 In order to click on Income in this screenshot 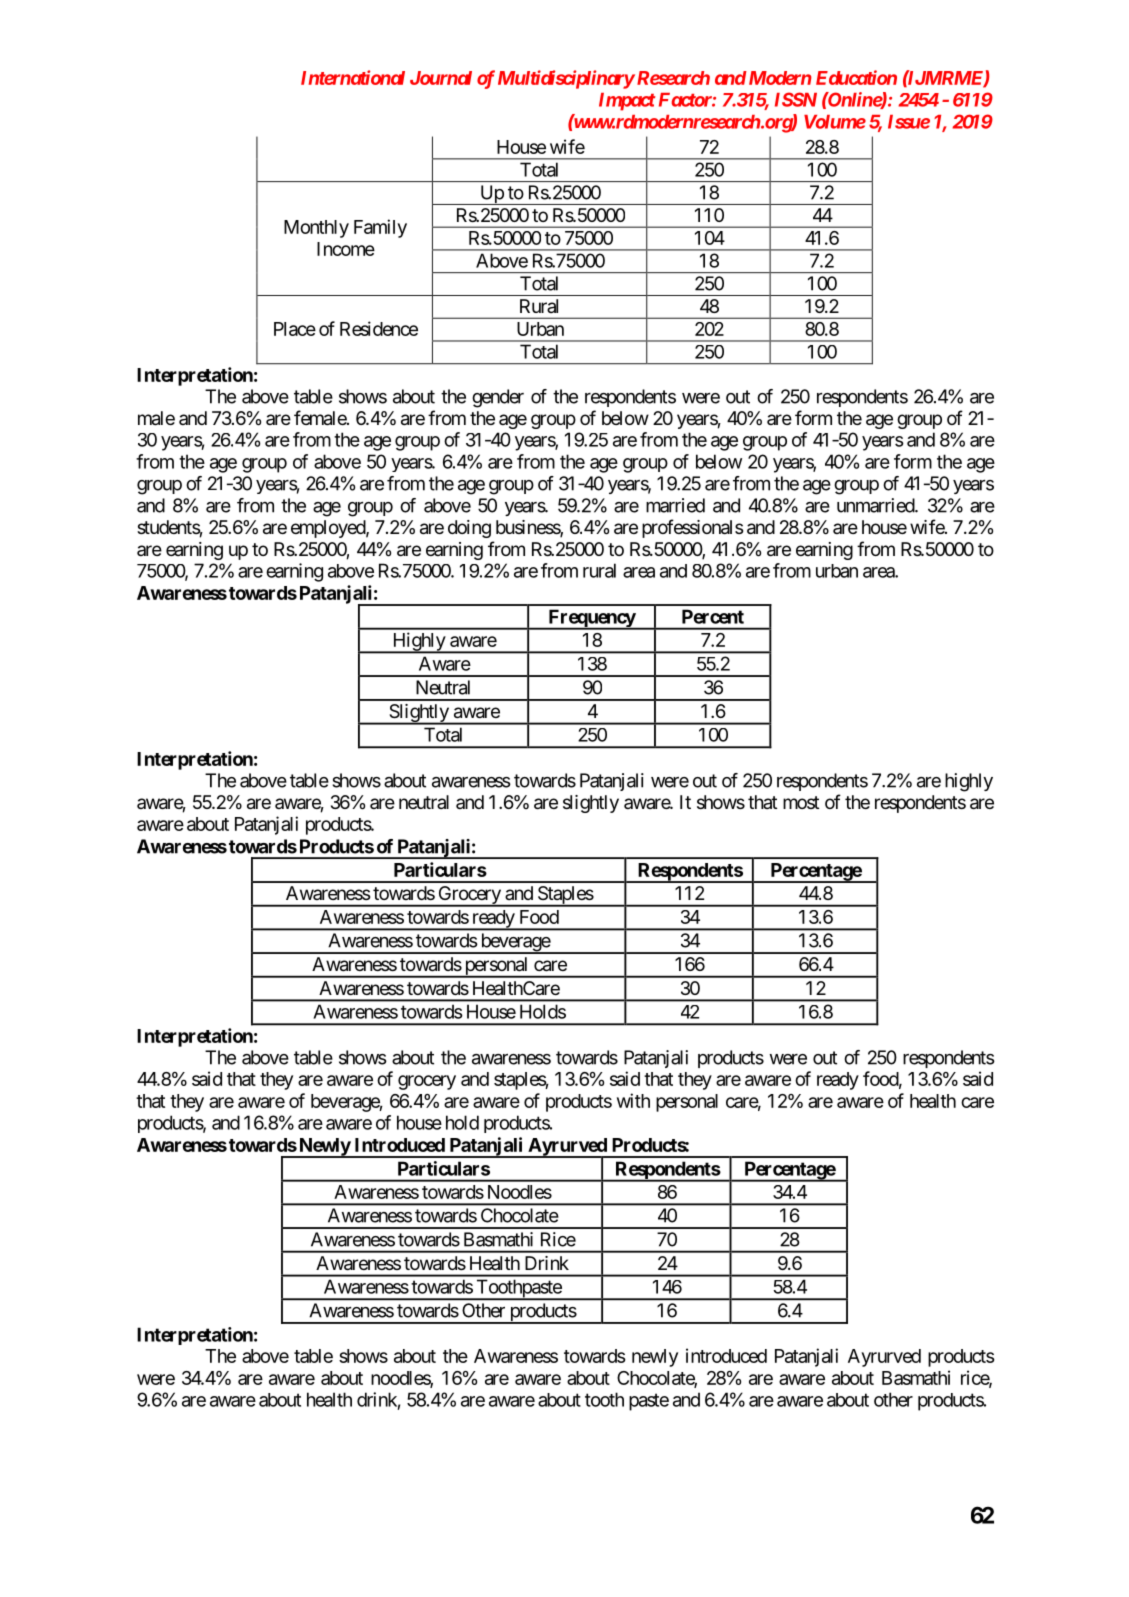, I will do `click(346, 249)`.
